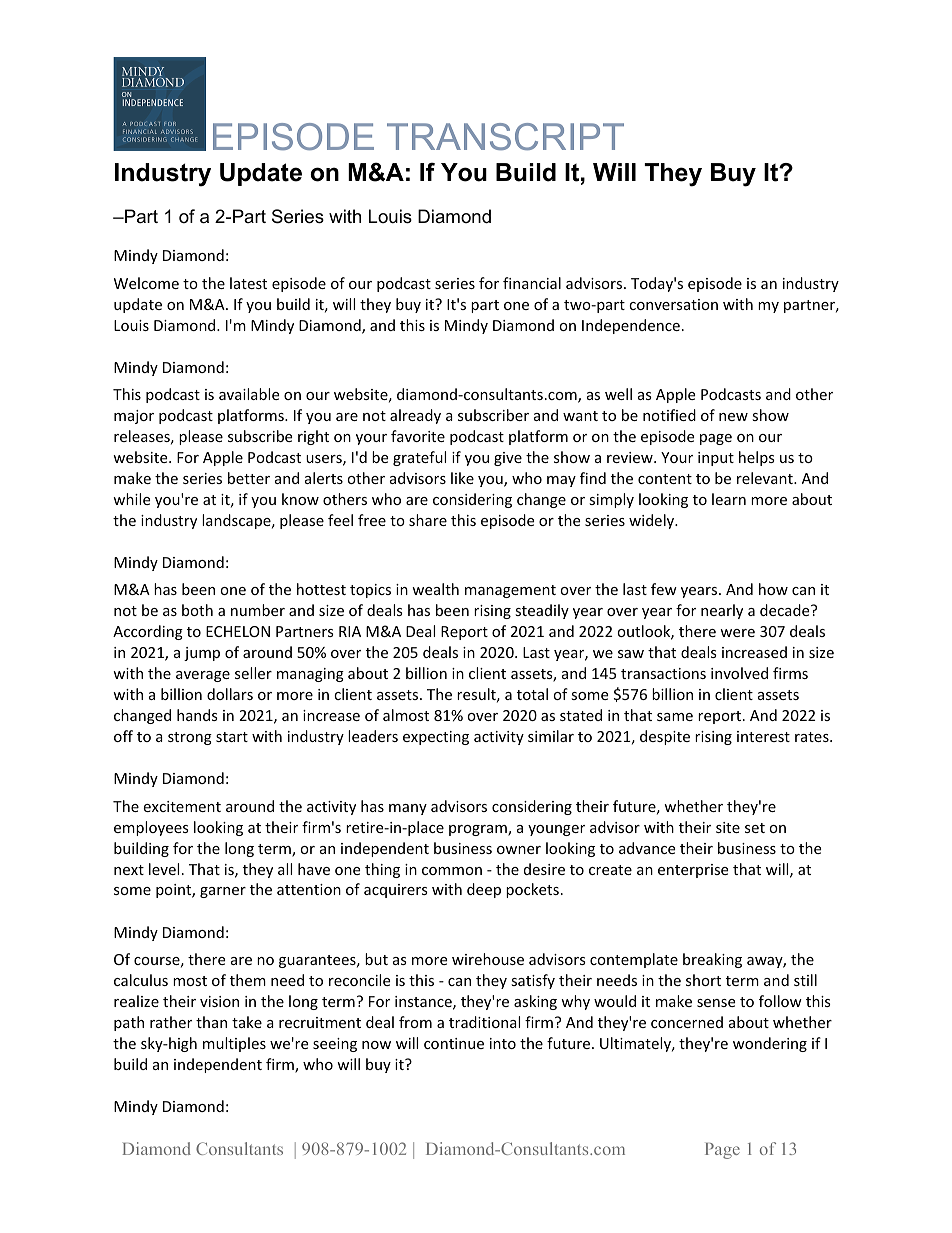 The image size is (952, 1233). Describe the element at coordinates (739, 673) in the image. I see `involved` at that location.
